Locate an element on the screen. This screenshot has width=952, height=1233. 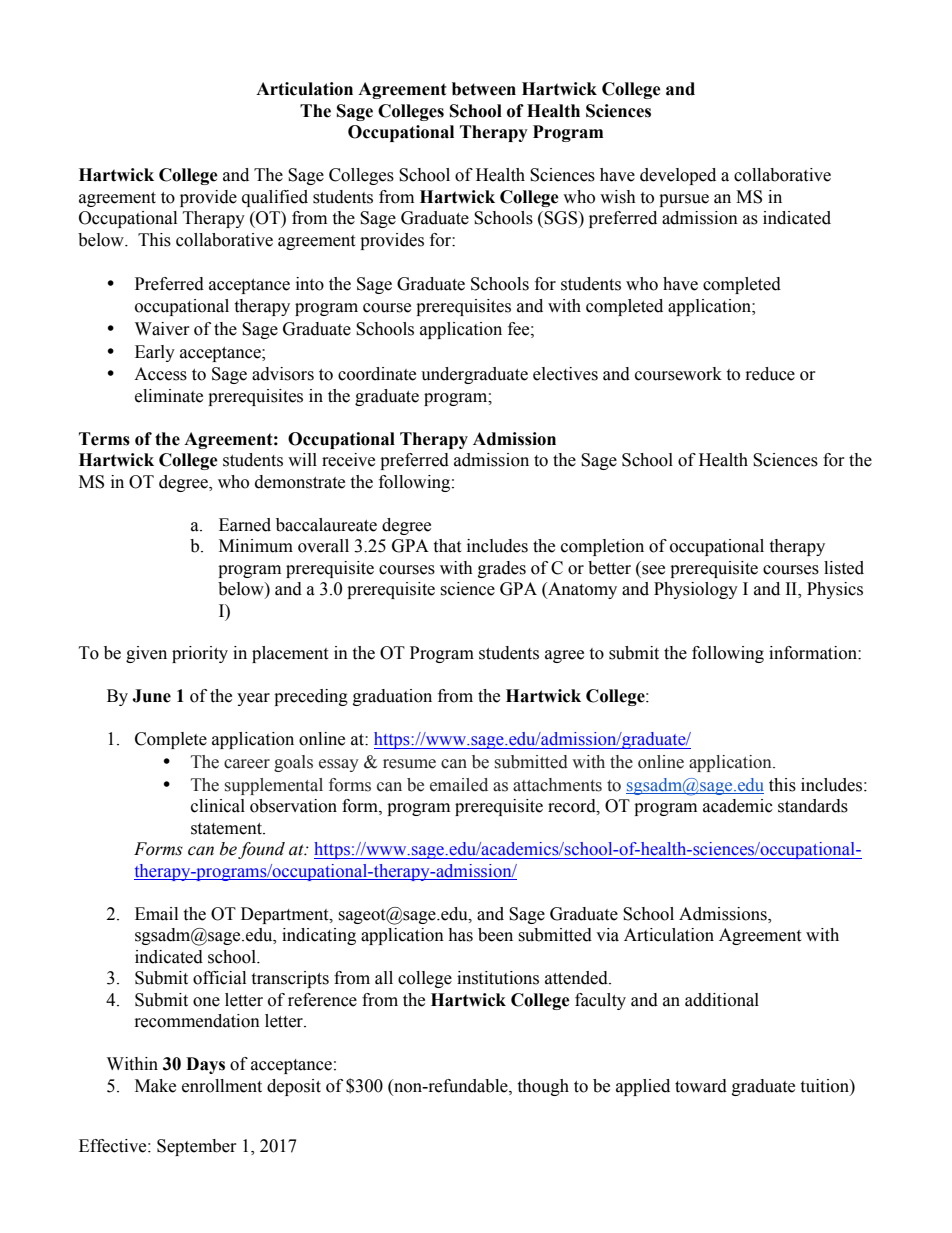
grades is located at coordinates (502, 569).
